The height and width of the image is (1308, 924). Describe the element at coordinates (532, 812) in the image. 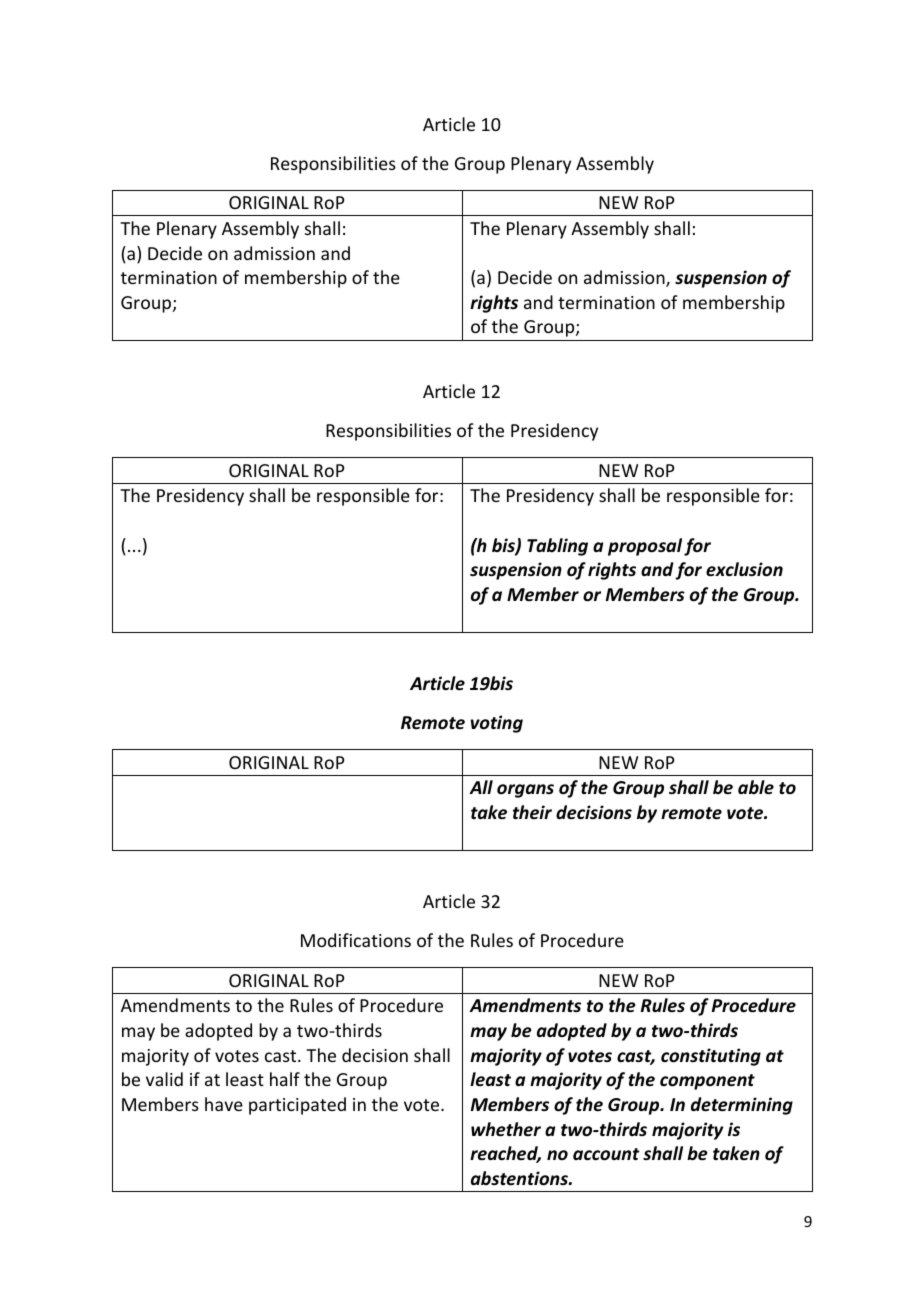

I see `their` at that location.
